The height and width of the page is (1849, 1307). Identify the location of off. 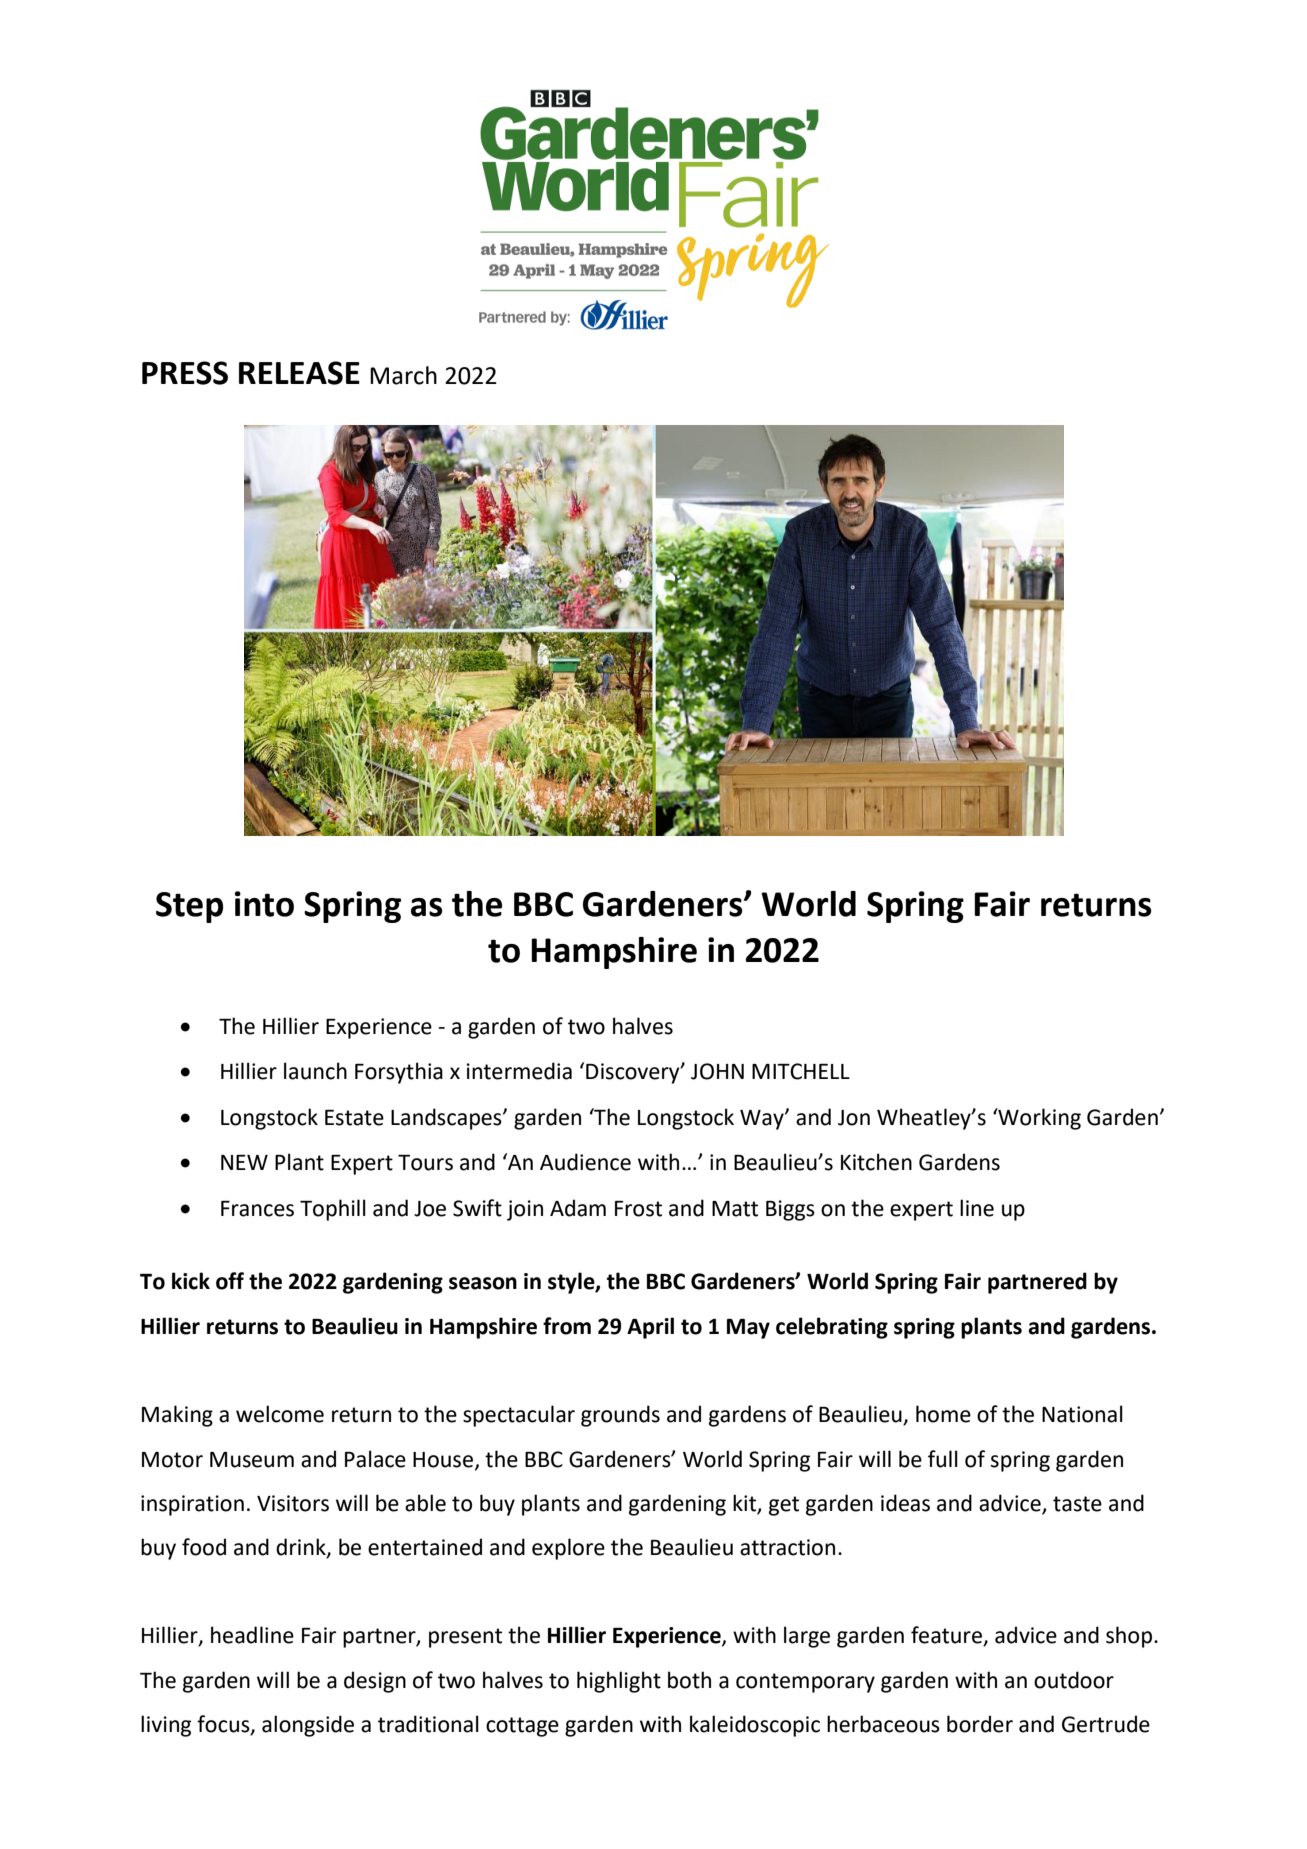
(230, 1281).
